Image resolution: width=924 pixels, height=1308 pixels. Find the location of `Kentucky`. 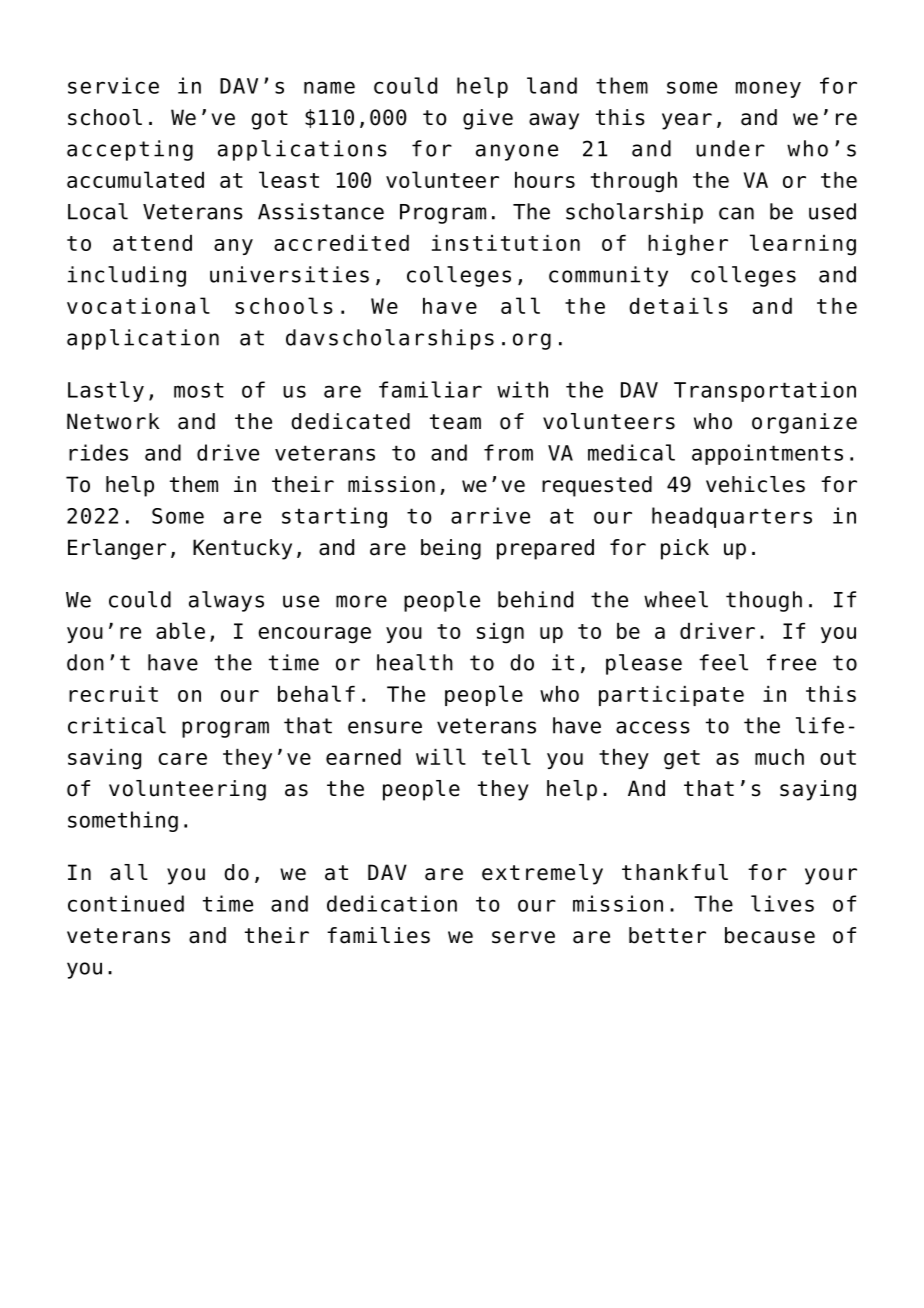

Kentucky is located at coordinates (242, 549).
